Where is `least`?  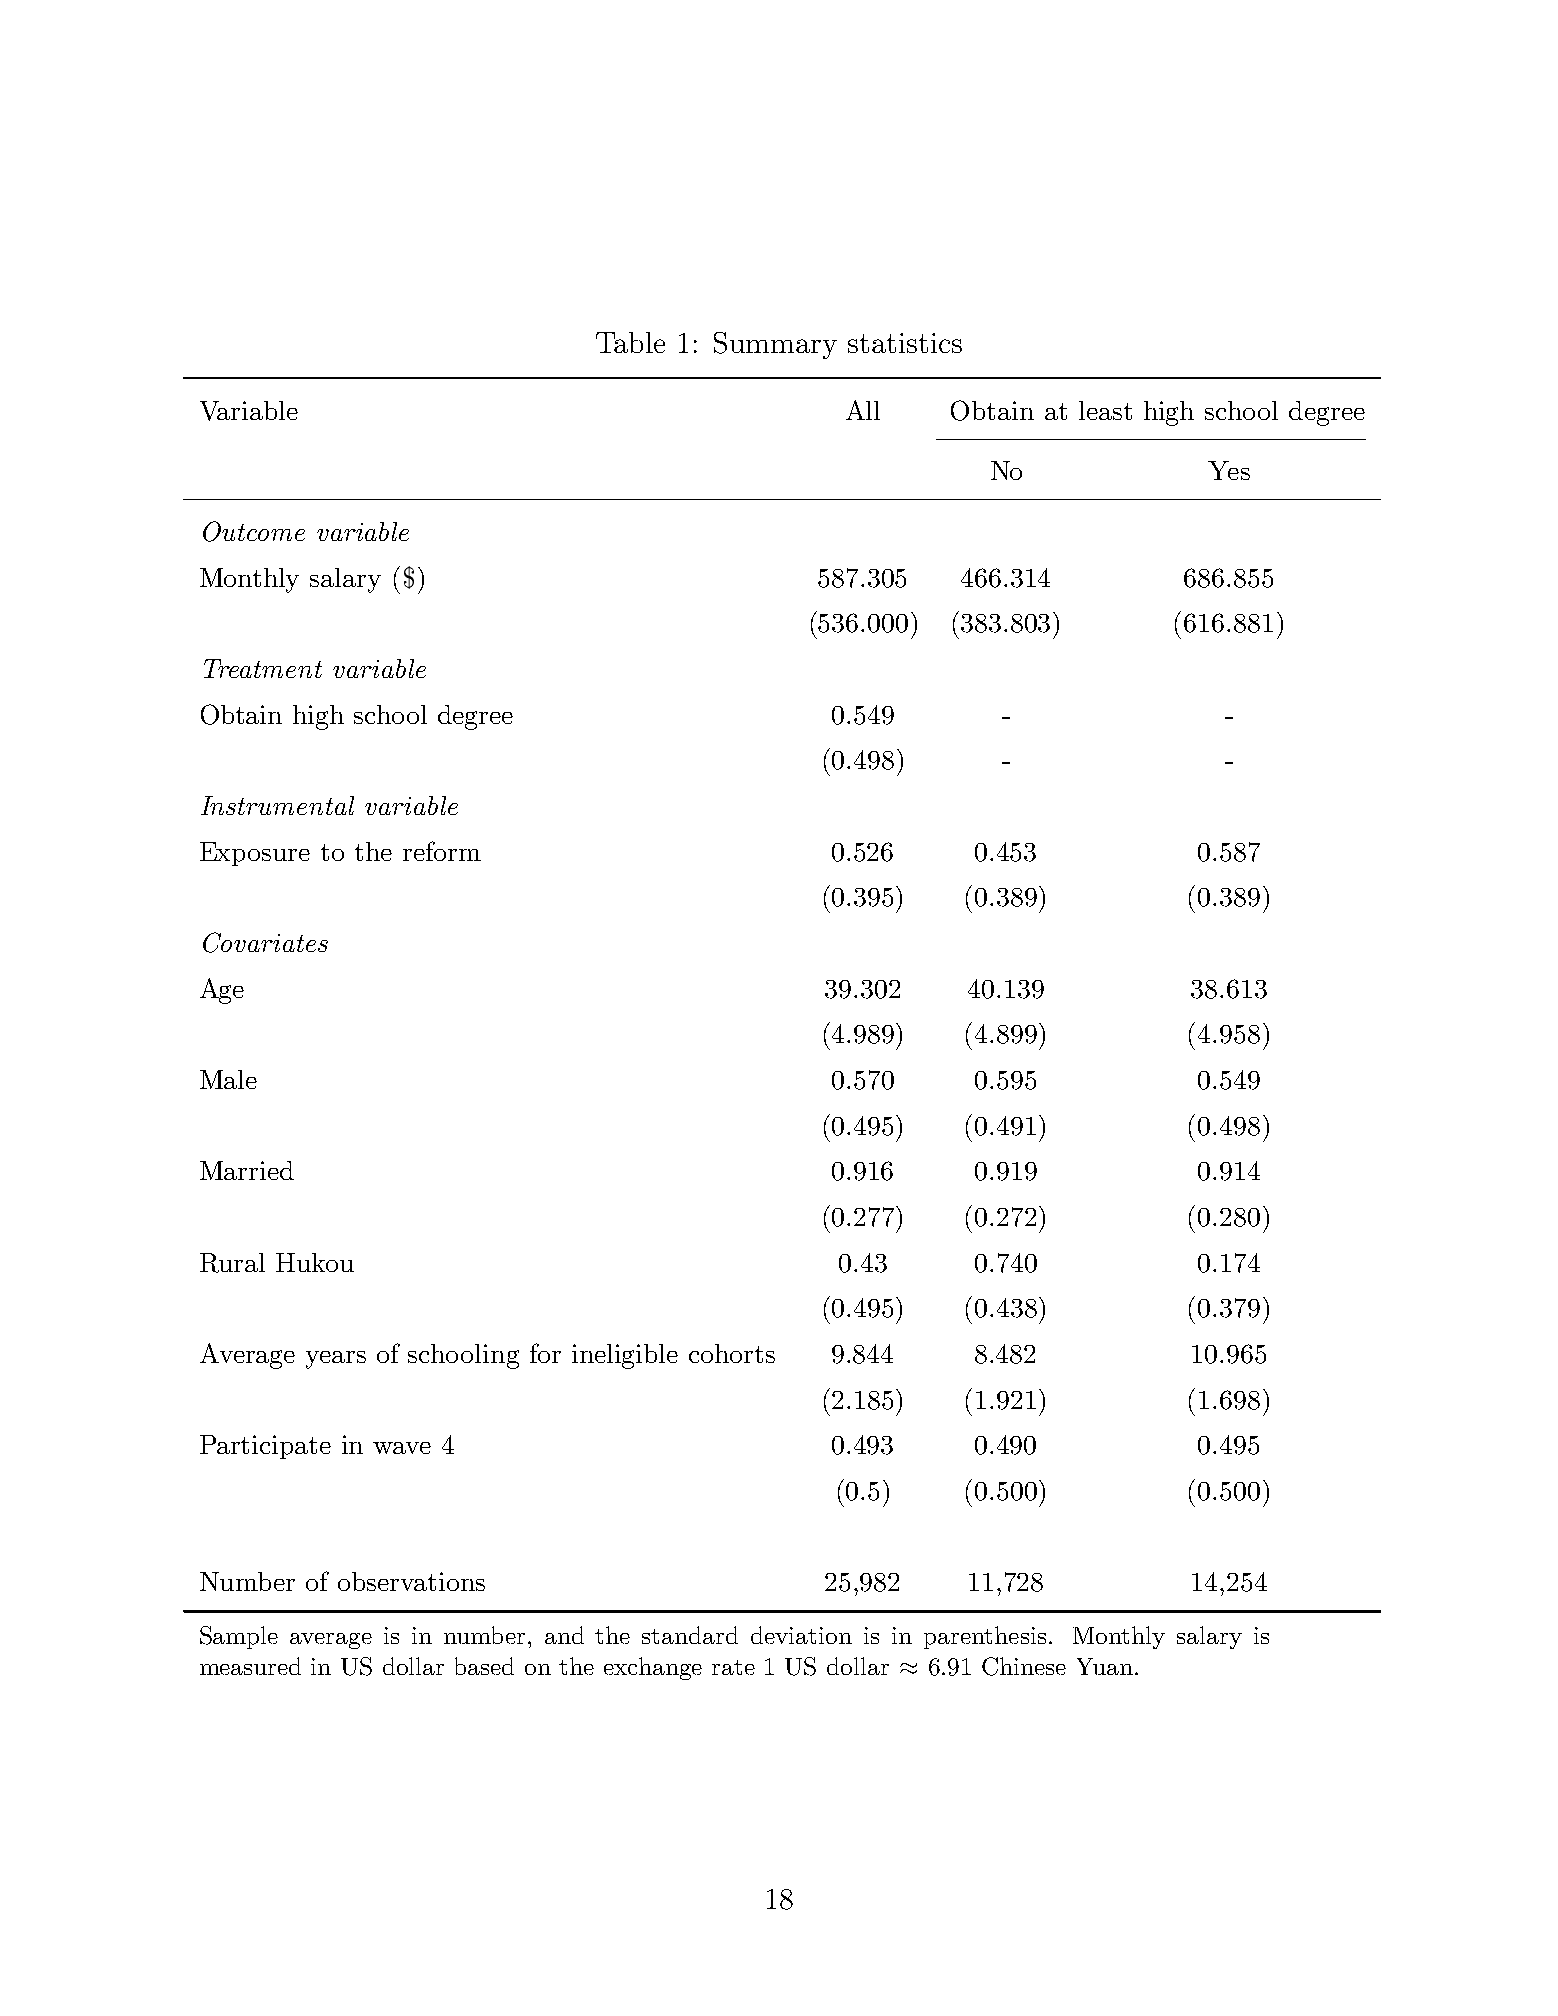
least is located at coordinates (1105, 410).
